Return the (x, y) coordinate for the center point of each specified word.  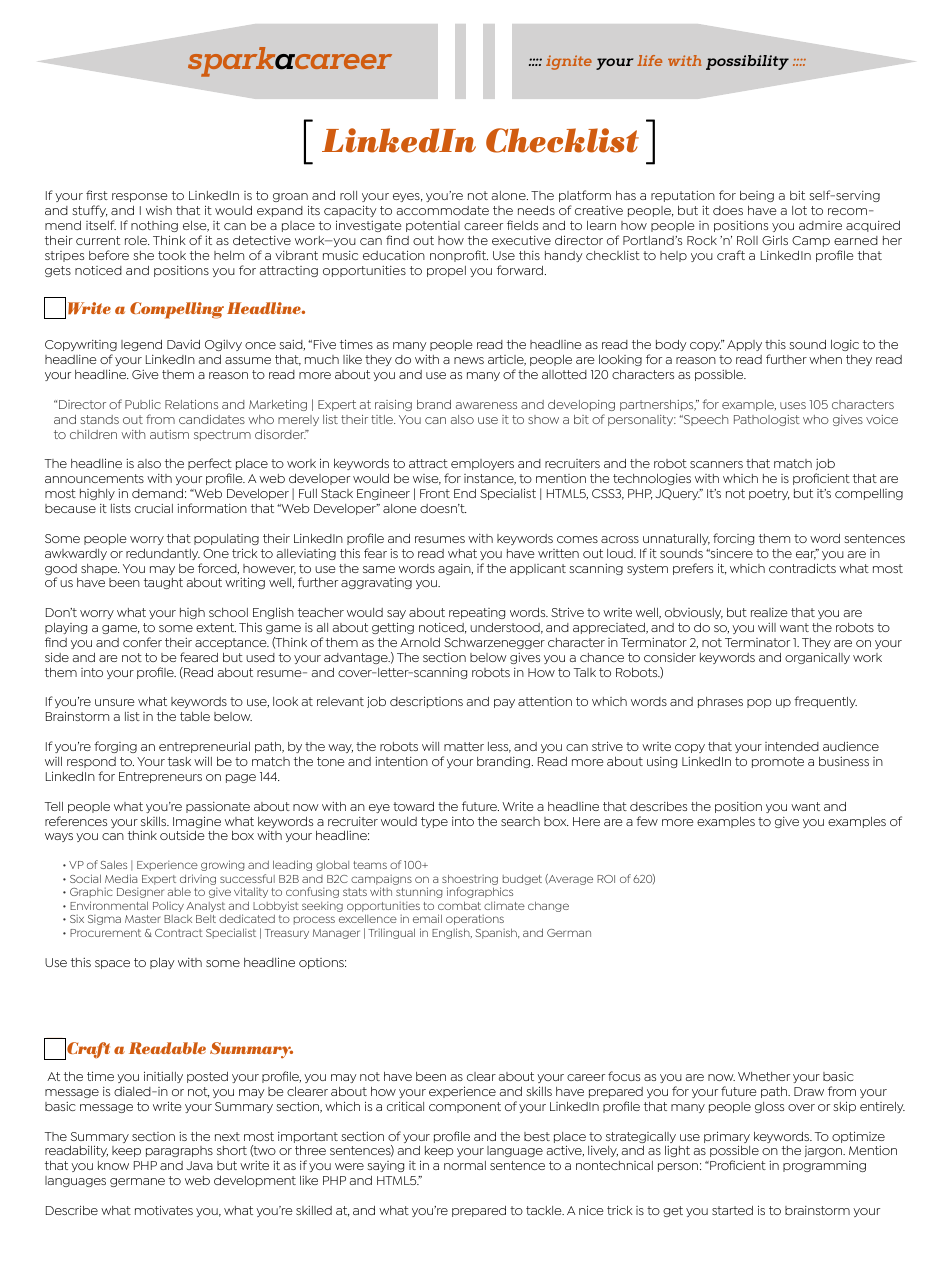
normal (465, 1165)
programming (824, 1166)
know (113, 1165)
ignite (569, 62)
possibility (747, 62)
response (140, 197)
